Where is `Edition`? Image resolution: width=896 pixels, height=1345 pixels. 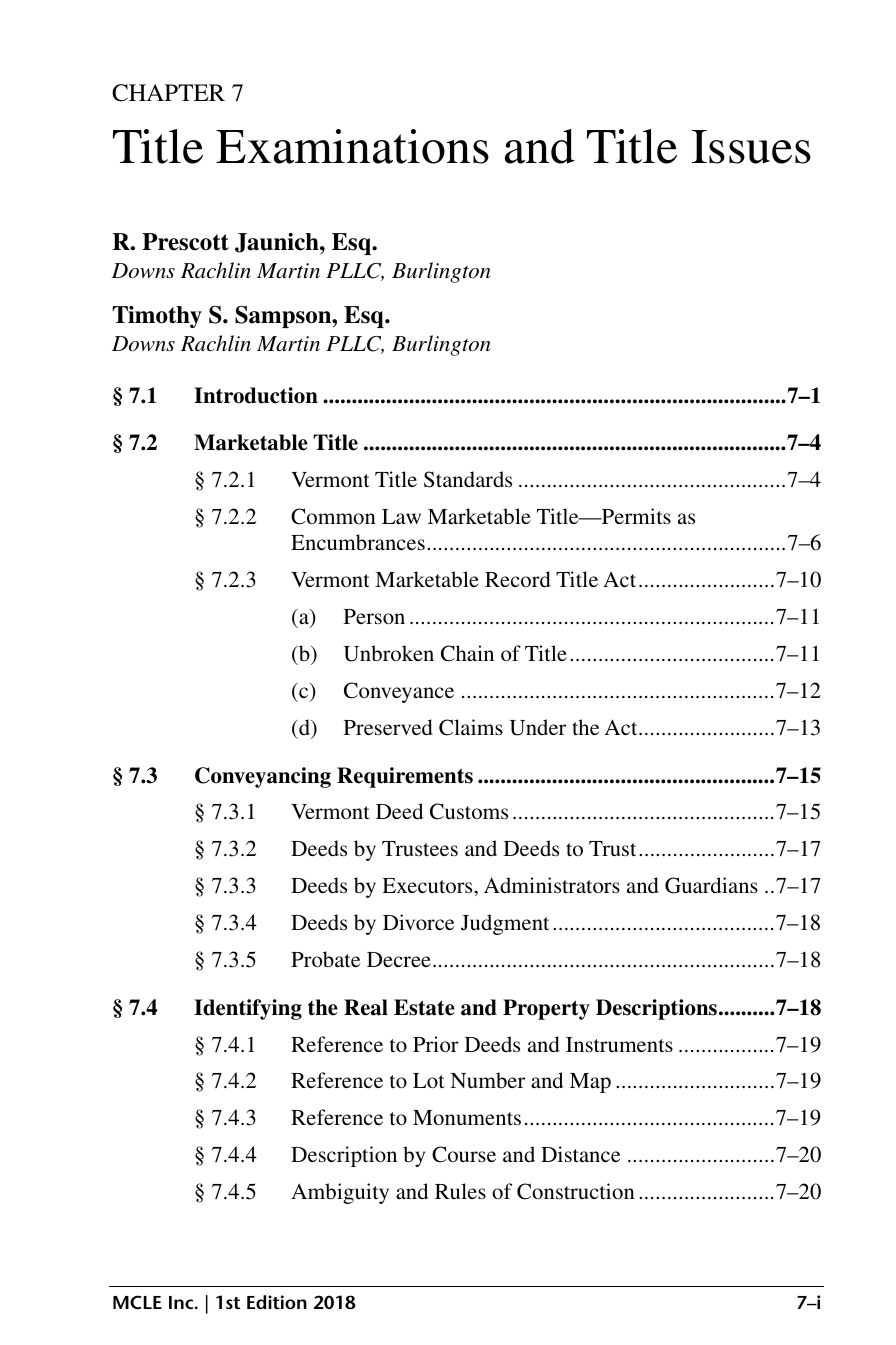 Edition is located at coordinates (277, 1302).
